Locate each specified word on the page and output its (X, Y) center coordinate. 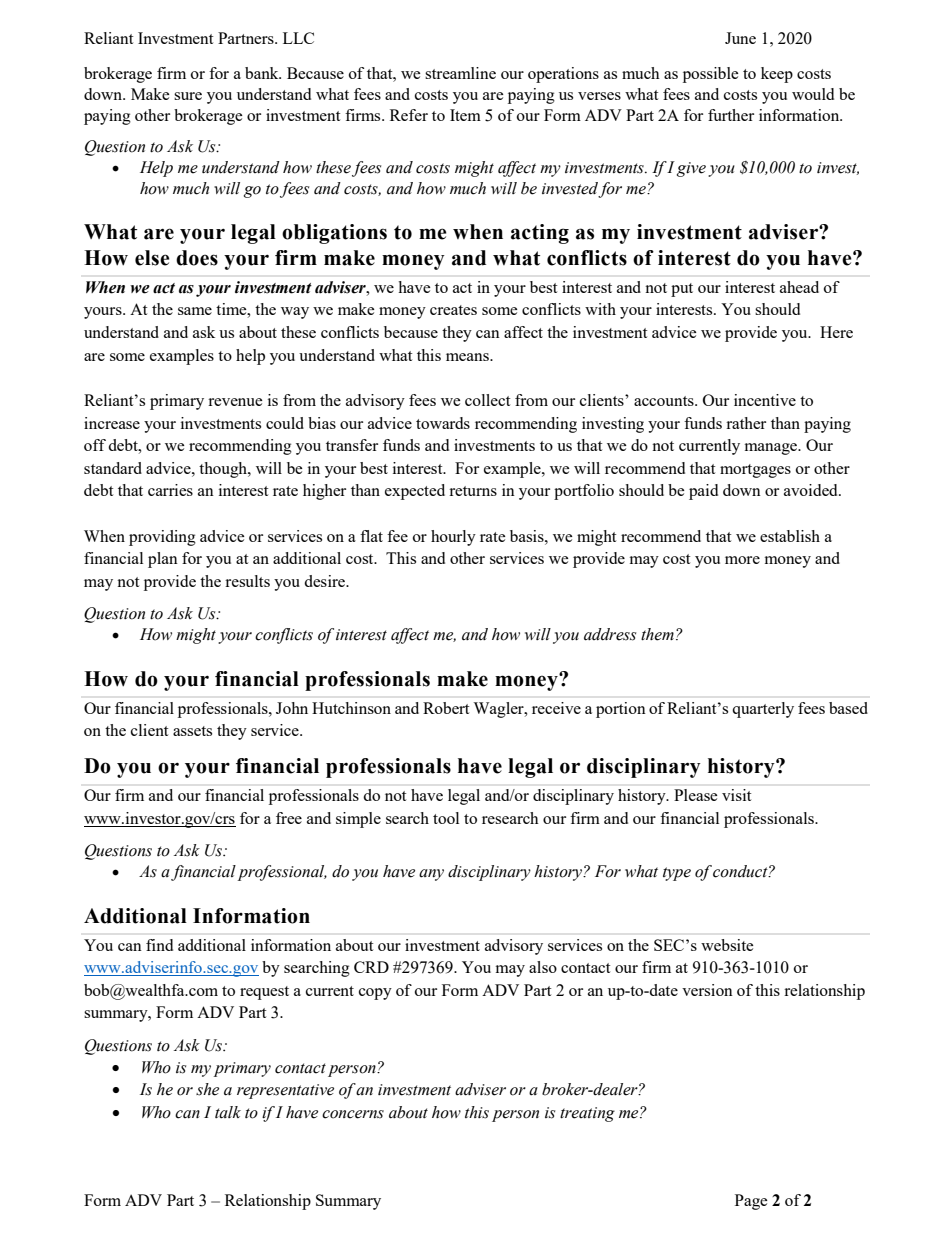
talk (228, 1112)
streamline (460, 73)
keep (777, 75)
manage (772, 449)
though (224, 470)
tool (446, 818)
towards (443, 423)
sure (188, 96)
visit (736, 795)
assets (192, 731)
